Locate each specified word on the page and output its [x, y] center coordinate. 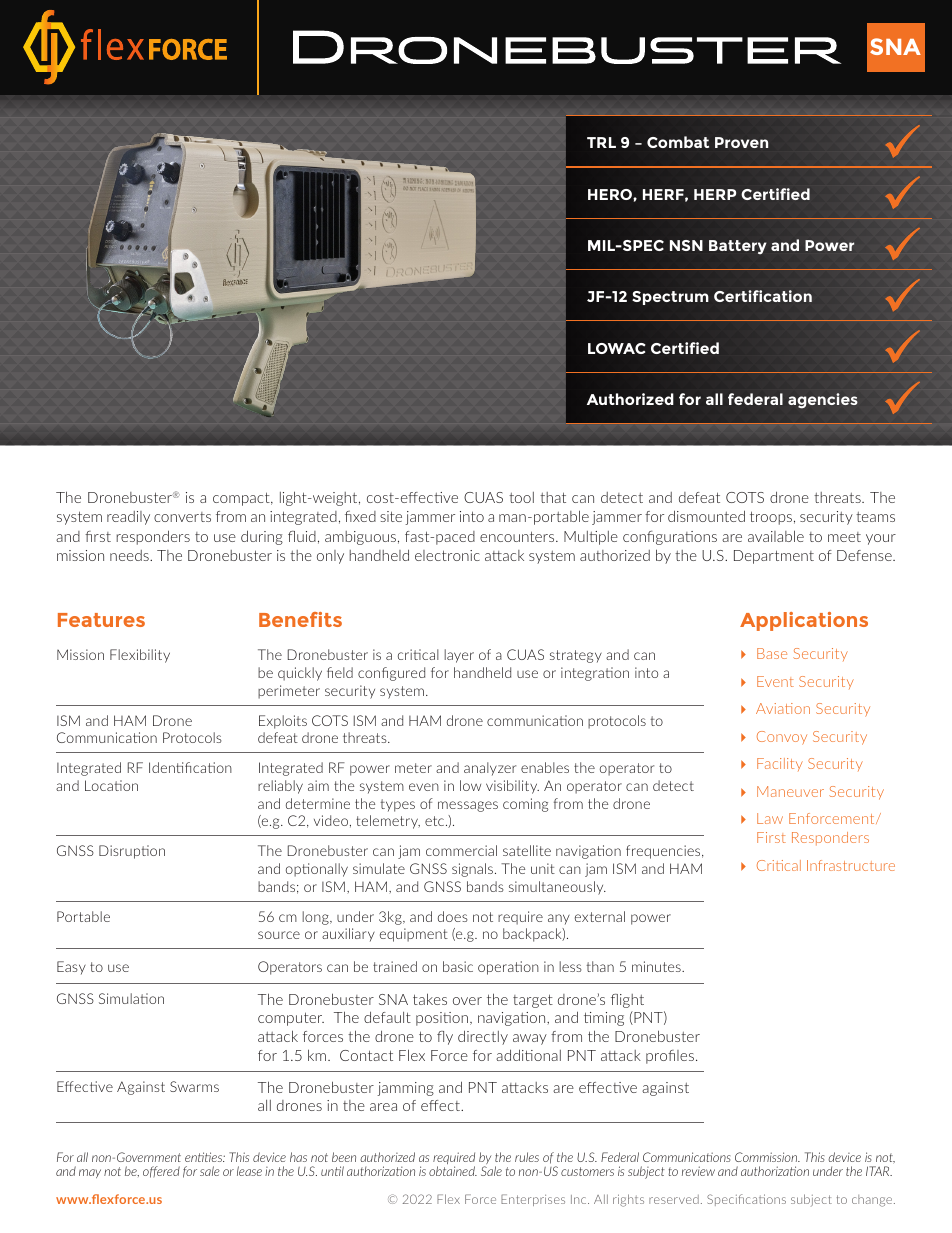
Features [101, 620]
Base [772, 653]
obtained [453, 1171]
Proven [741, 142]
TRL [601, 142]
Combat [678, 142]
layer [459, 656]
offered [161, 1172]
